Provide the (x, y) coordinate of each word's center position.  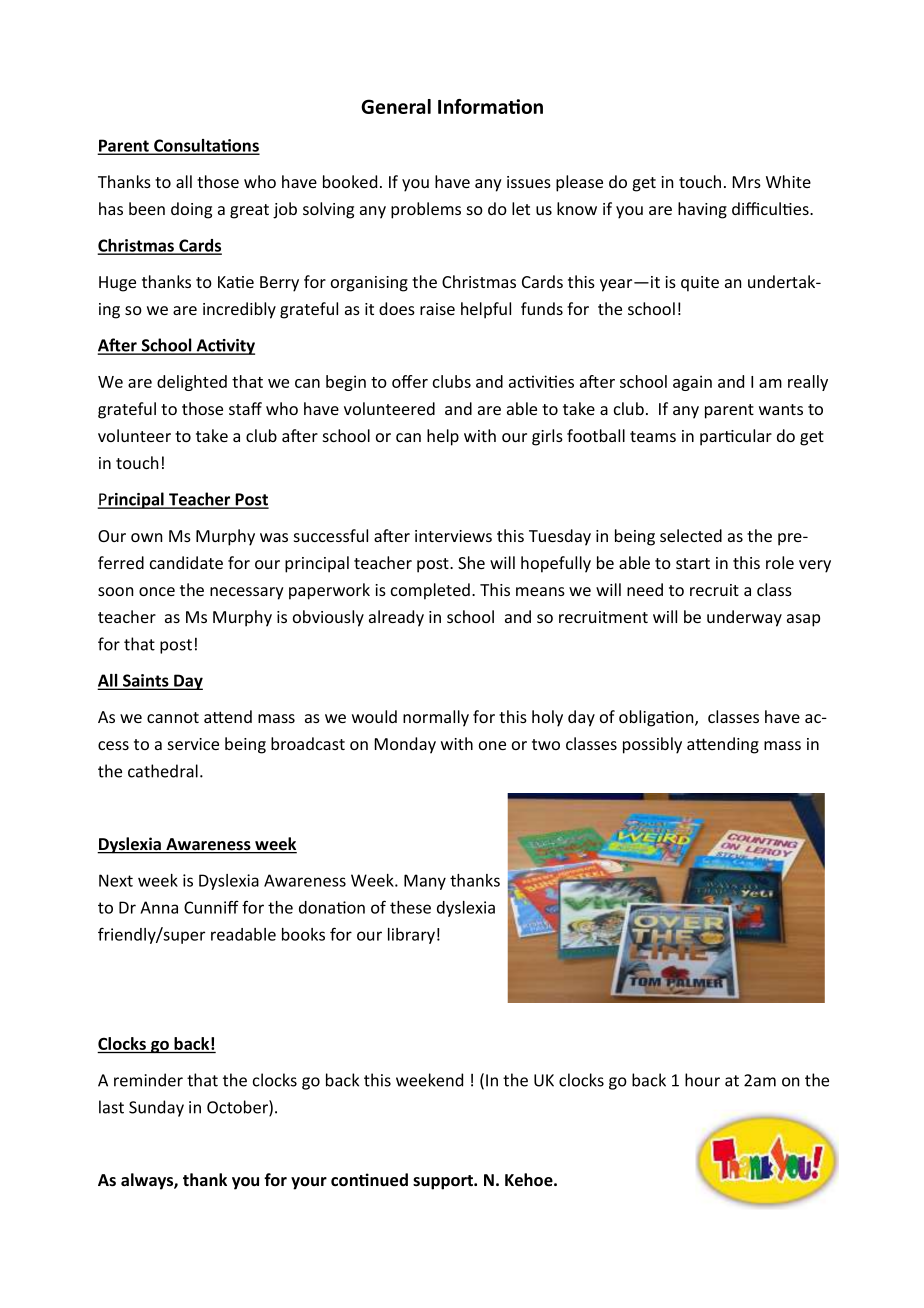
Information (490, 106)
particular (736, 437)
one (492, 745)
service (193, 744)
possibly (652, 745)
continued (369, 1180)
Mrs (747, 182)
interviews (453, 536)
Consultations (206, 146)
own (147, 537)
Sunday (156, 1108)
